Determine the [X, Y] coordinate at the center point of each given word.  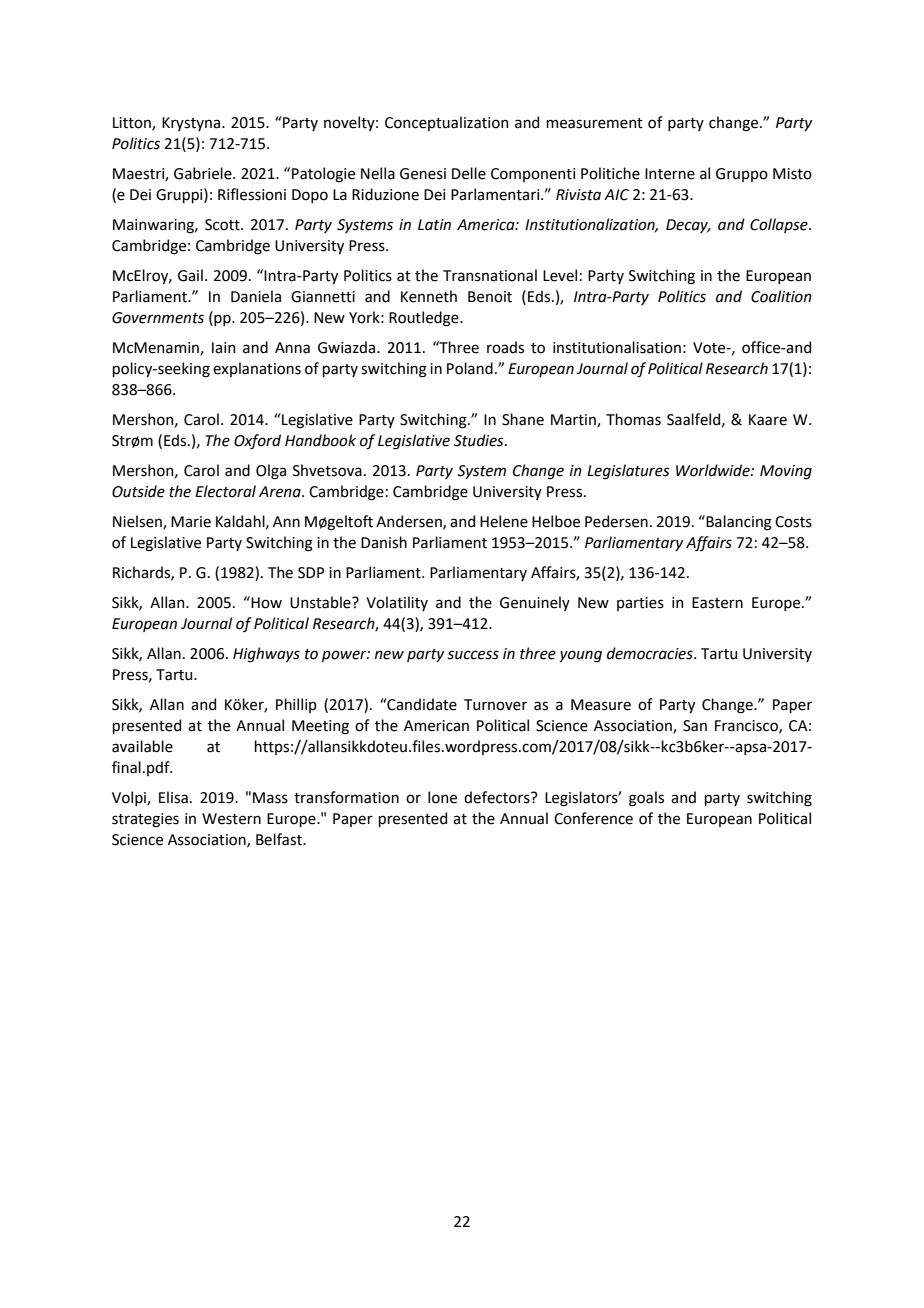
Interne [670, 174]
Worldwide [714, 470]
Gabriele [204, 173]
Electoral [225, 491]
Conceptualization [446, 123]
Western [231, 819]
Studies [480, 440]
